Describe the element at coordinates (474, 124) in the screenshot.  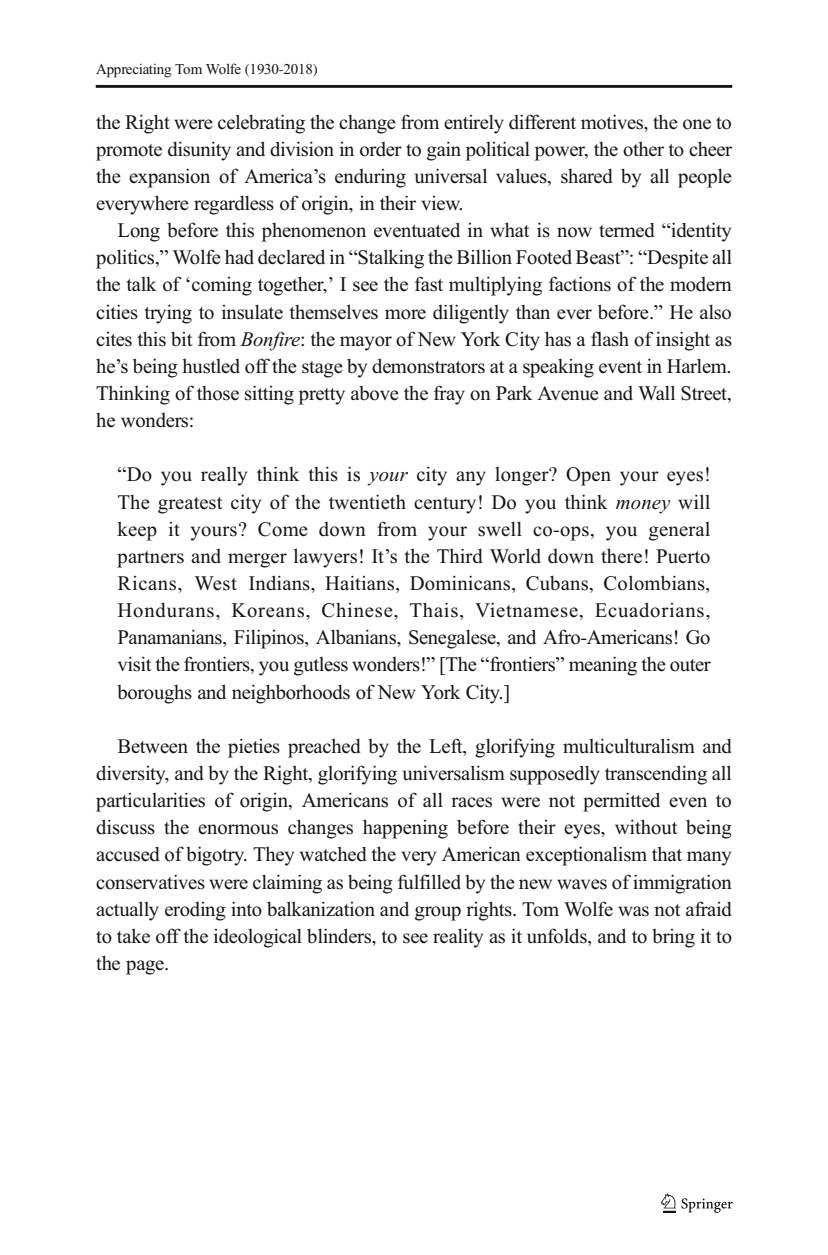
I see `entirely` at that location.
